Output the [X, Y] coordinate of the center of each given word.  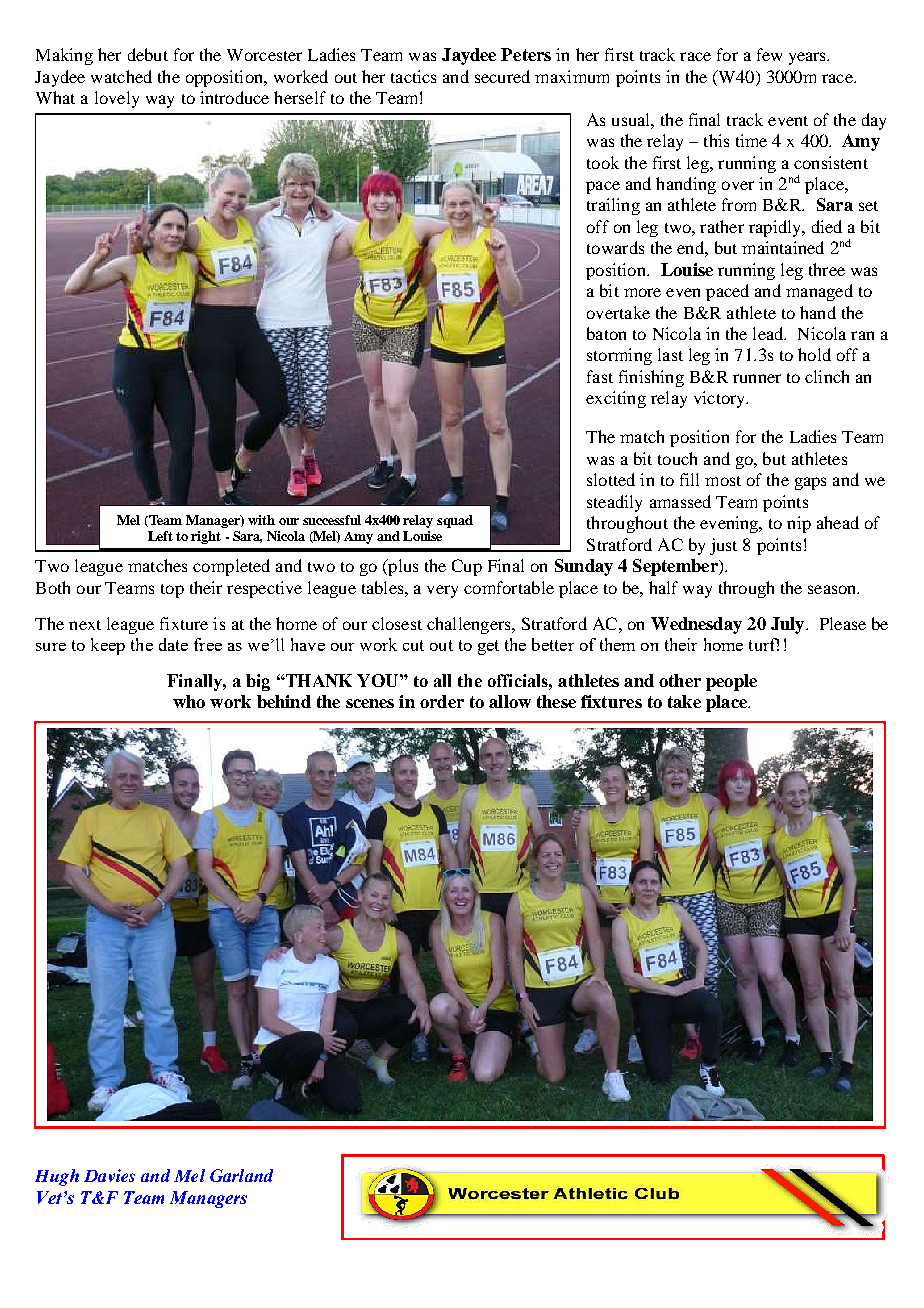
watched [121, 76]
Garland [241, 1175]
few [769, 54]
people [731, 682]
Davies [109, 1175]
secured [502, 76]
